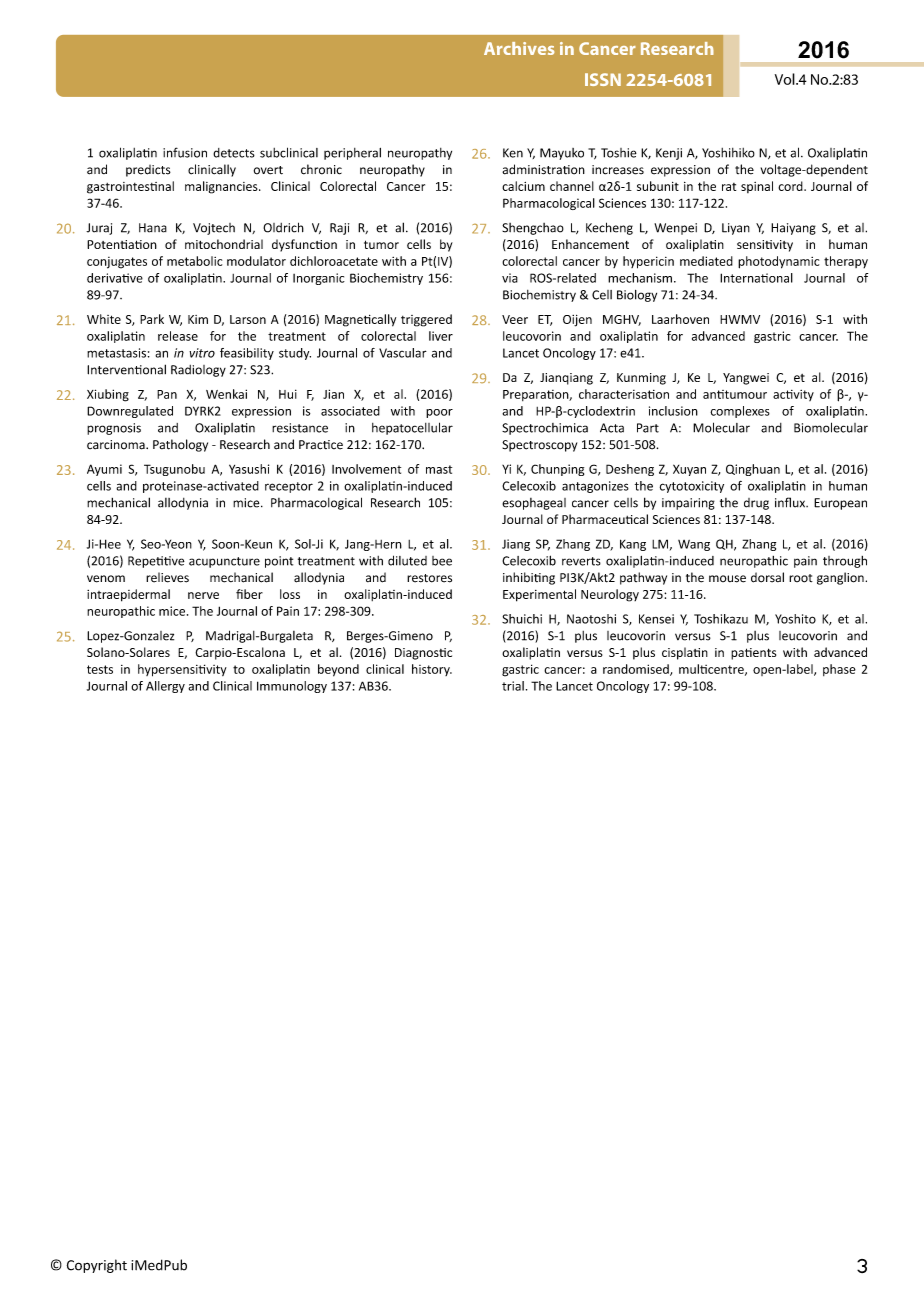 Image resolution: width=924 pixels, height=1308 pixels. Describe the element at coordinates (97, 1266) in the screenshot. I see `Copyright` at that location.
